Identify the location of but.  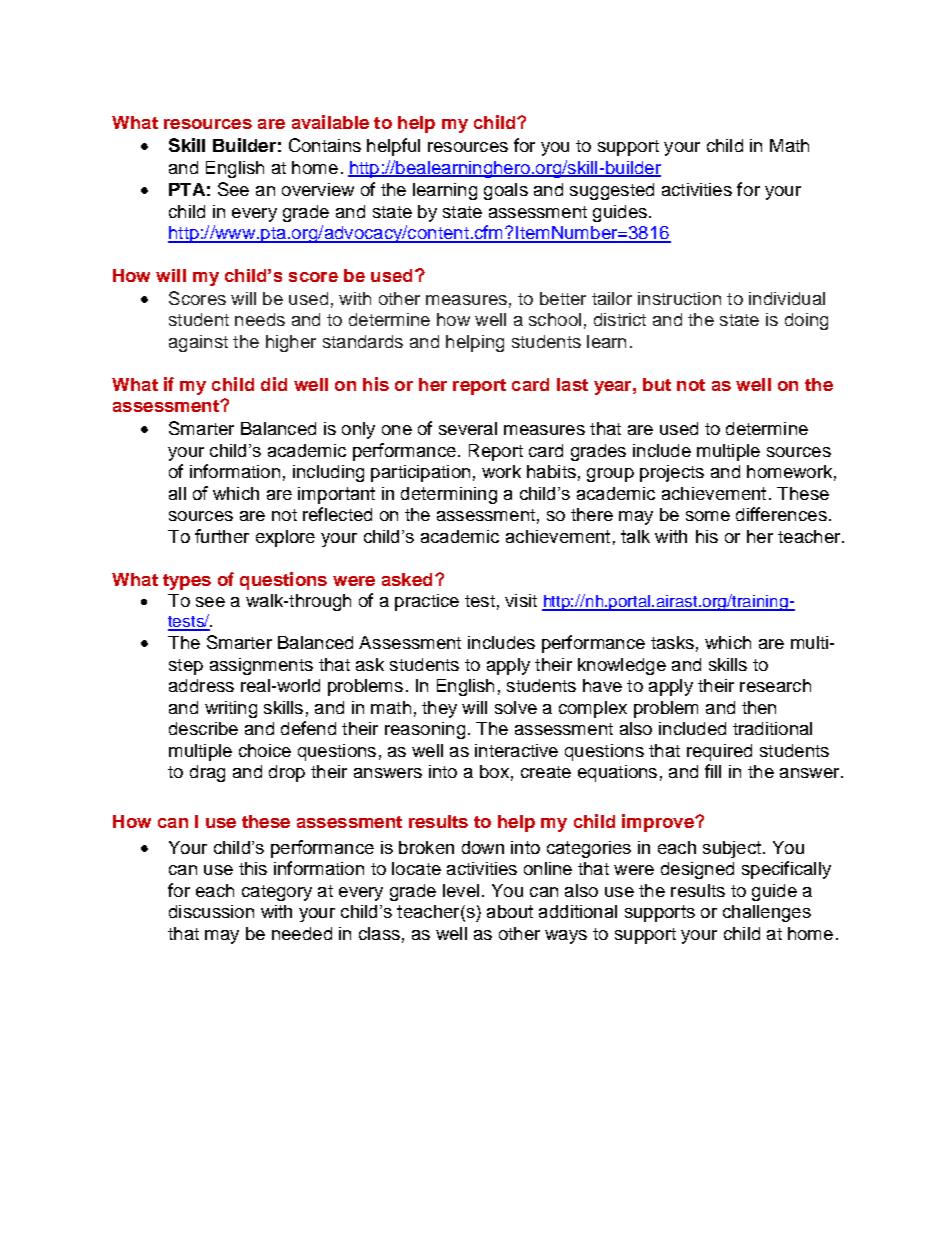
(657, 384).
